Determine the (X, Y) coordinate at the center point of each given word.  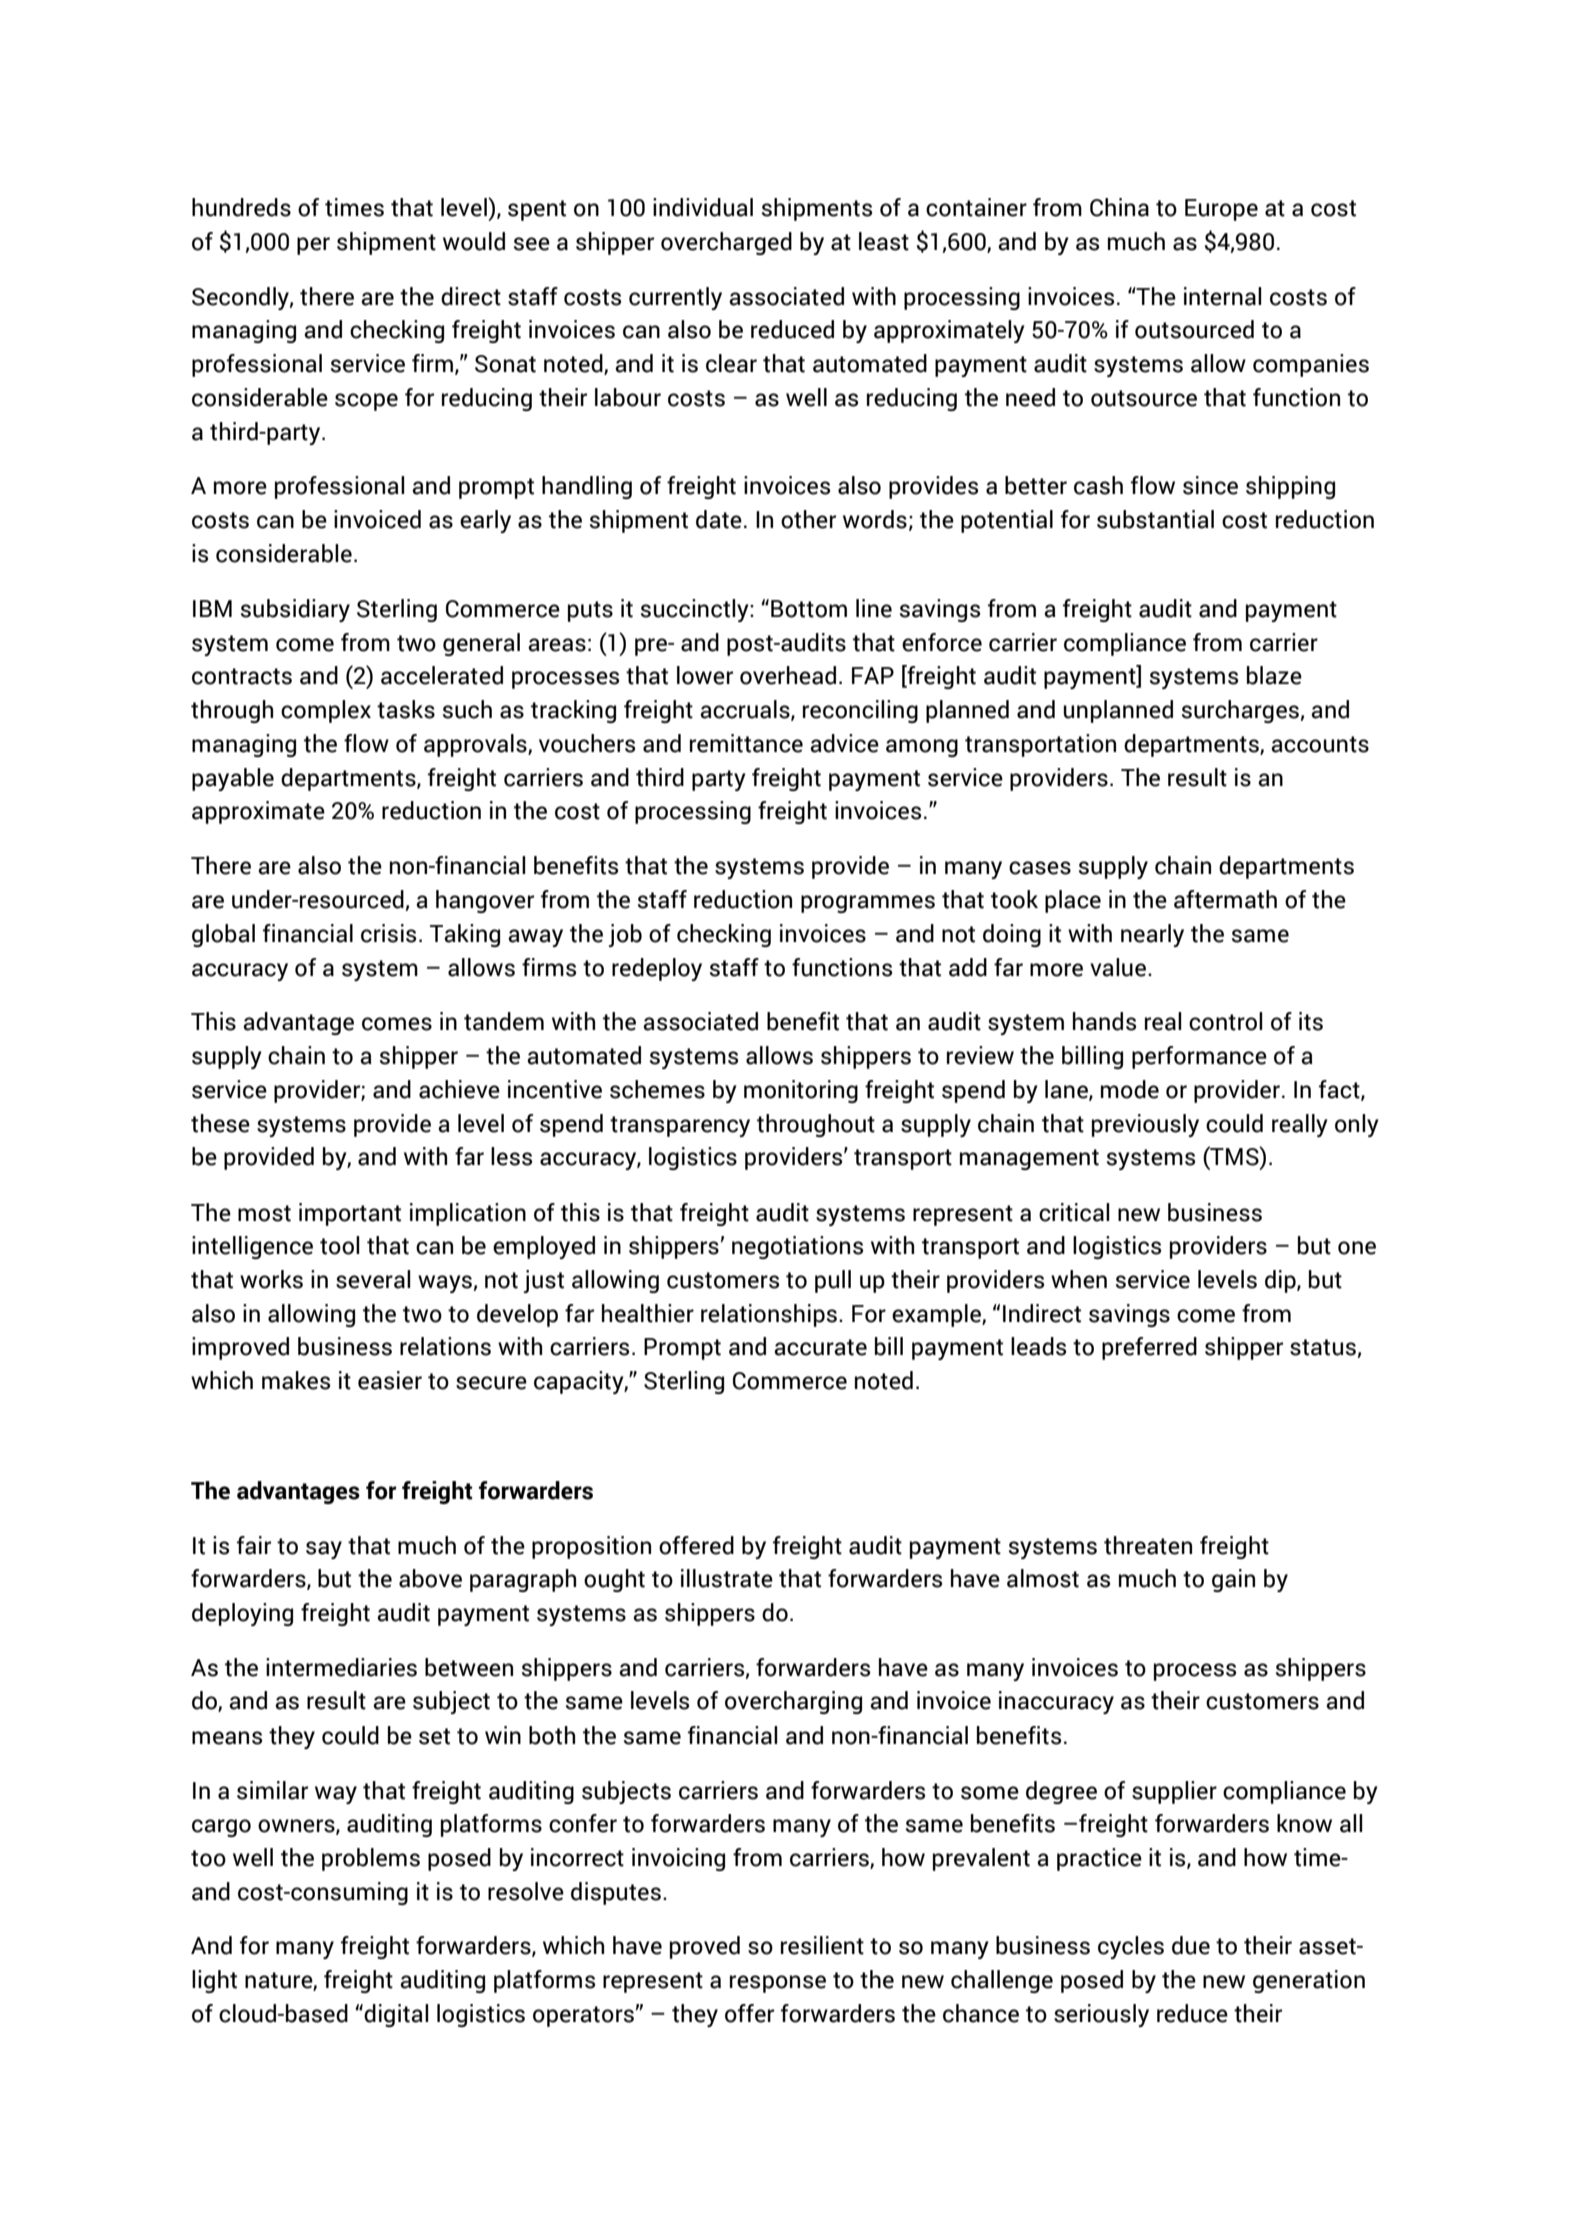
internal (1222, 296)
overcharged (726, 243)
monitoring (801, 1091)
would (474, 241)
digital (396, 2015)
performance (1199, 1057)
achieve (459, 1089)
